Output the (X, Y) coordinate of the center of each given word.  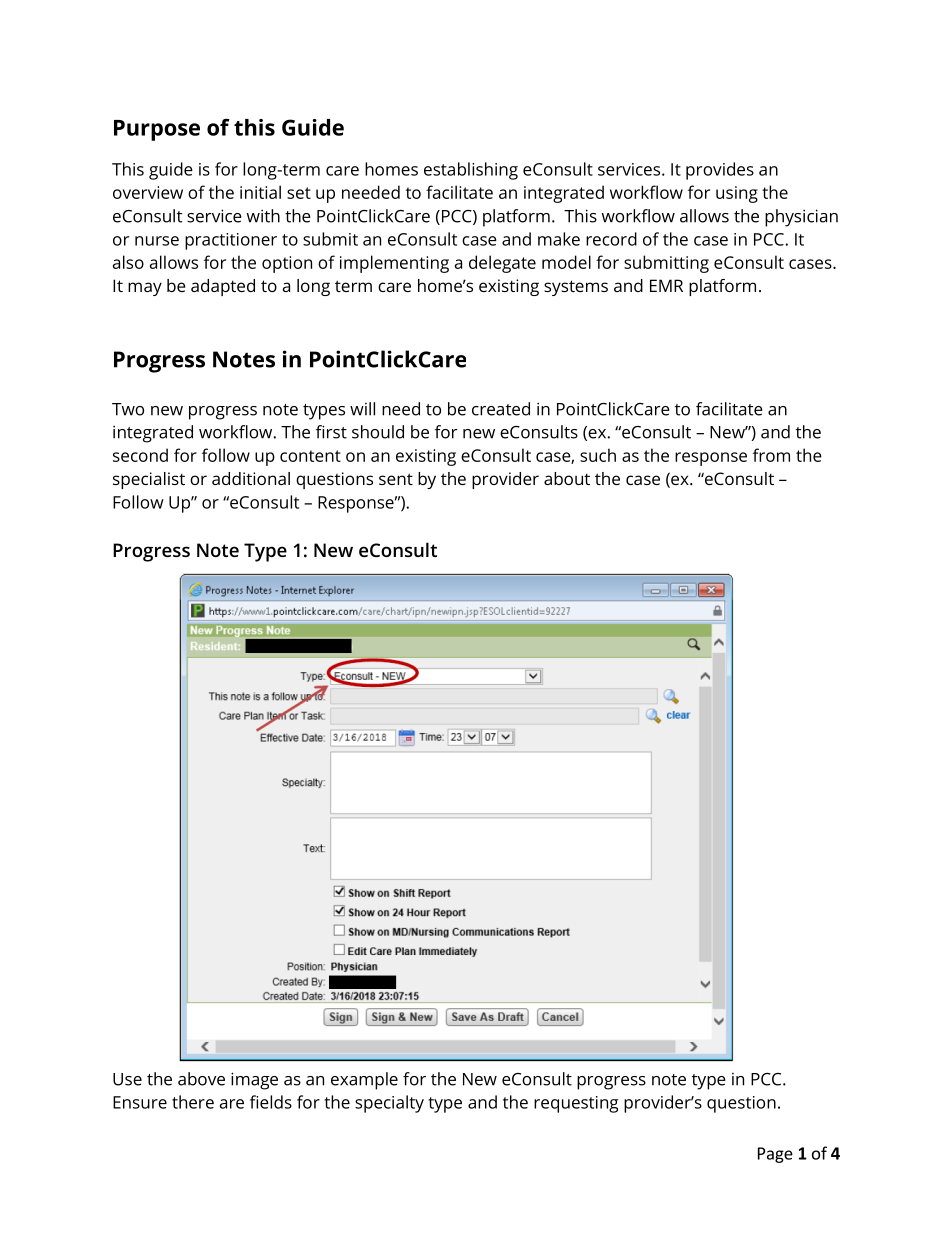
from (771, 455)
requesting (576, 1104)
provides (720, 171)
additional (251, 478)
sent (396, 479)
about (567, 478)
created (501, 409)
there (193, 1102)
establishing (471, 171)
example (364, 1081)
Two (128, 409)
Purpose (157, 130)
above (201, 1079)
